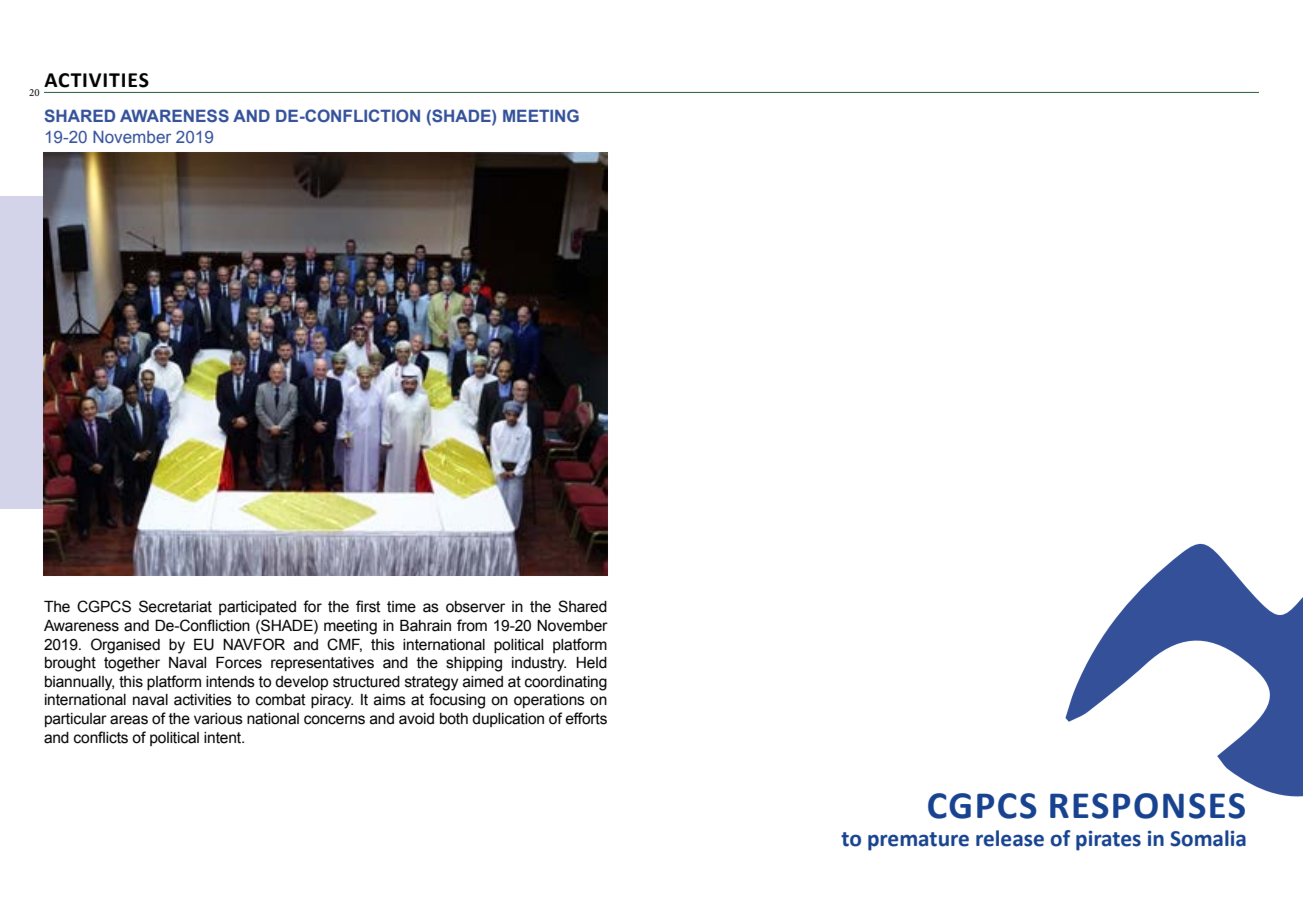 This image has height=924, width=1303. I want to click on premature, so click(918, 841).
